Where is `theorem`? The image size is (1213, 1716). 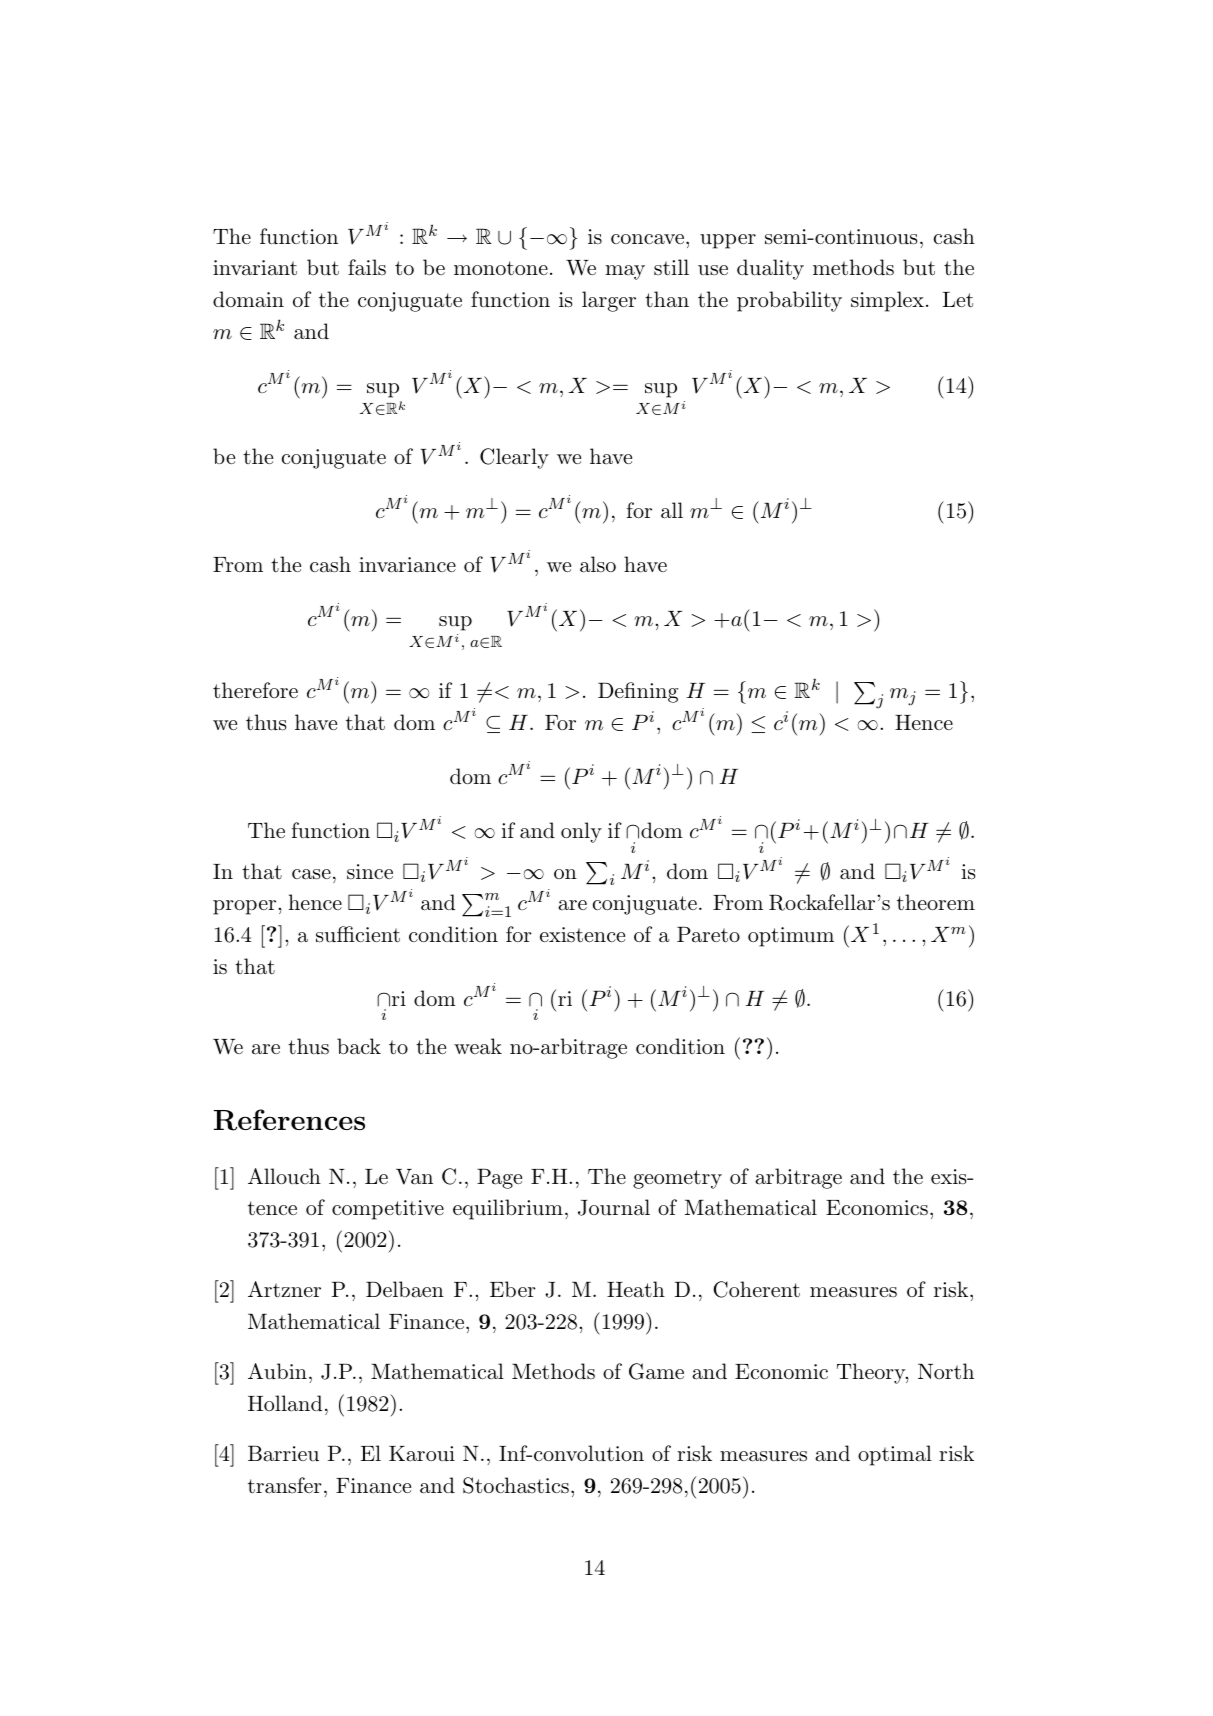 theorem is located at coordinates (936, 902).
